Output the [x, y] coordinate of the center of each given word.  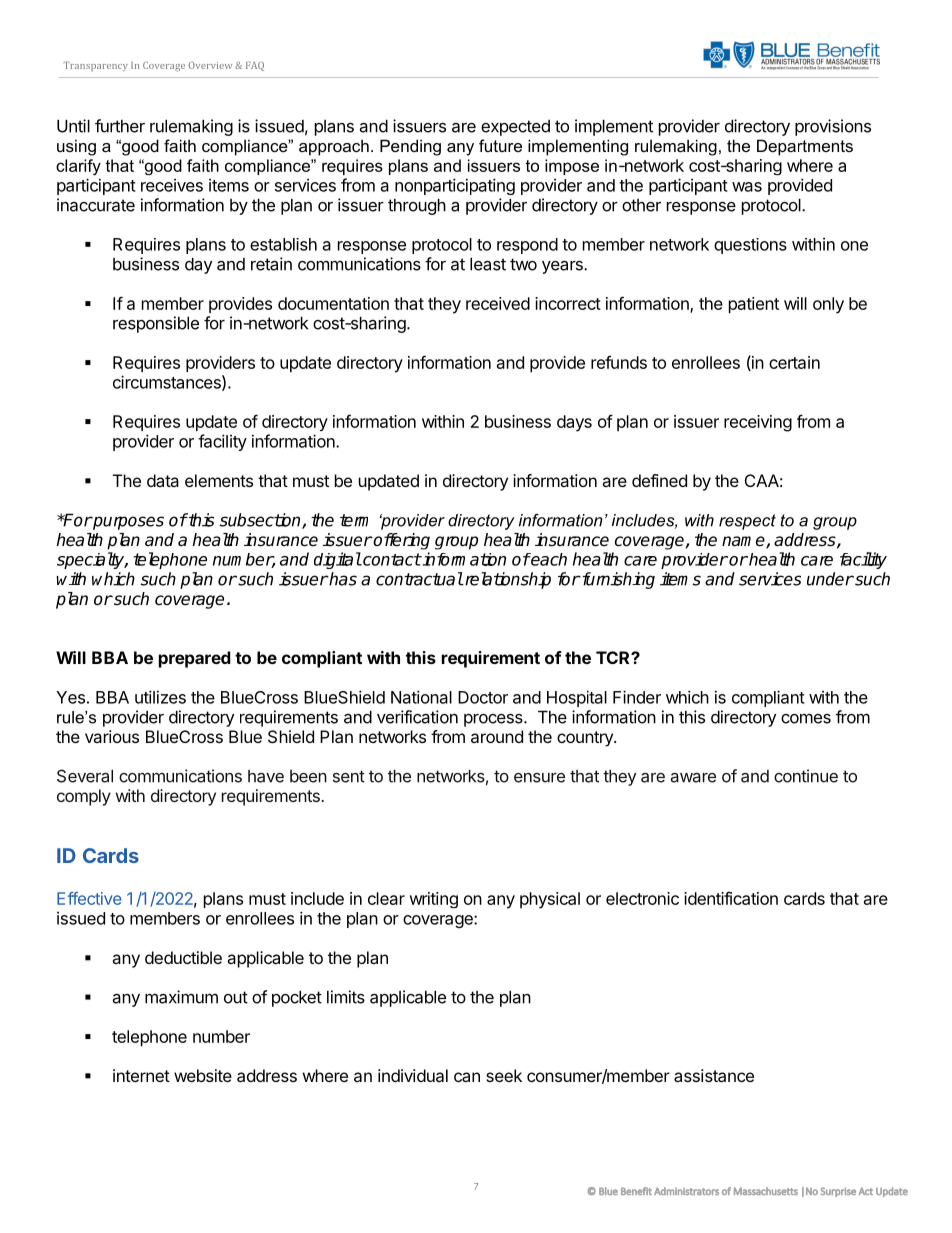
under [830, 579]
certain [794, 362]
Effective [89, 898]
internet [141, 1075]
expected [515, 128]
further [120, 126]
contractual [419, 579]
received [498, 303]
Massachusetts [766, 1191]
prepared [195, 659]
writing [433, 900]
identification [731, 898]
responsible [156, 324]
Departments [805, 147]
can [467, 1077]
